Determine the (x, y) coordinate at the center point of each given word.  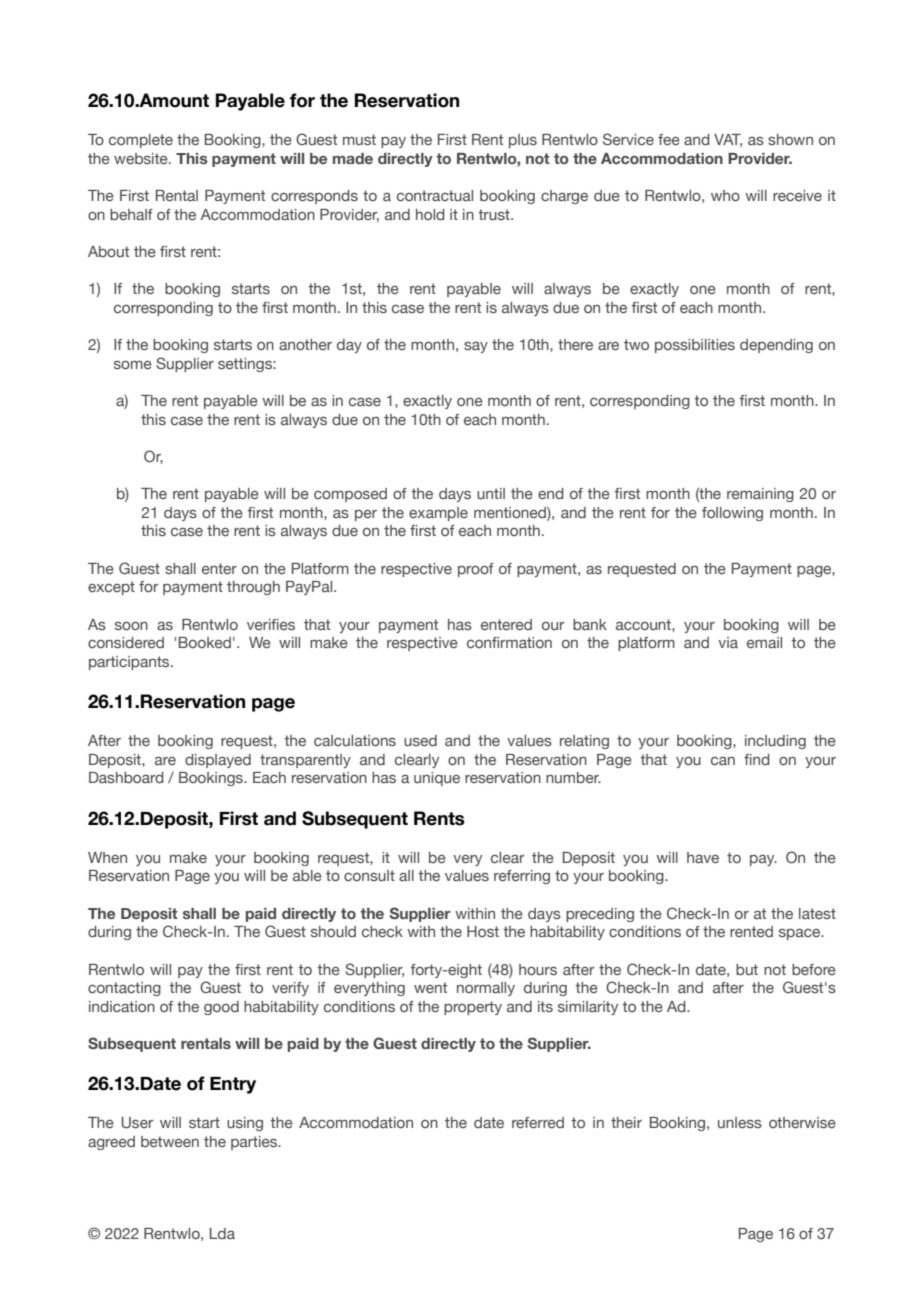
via (728, 642)
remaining (760, 495)
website (142, 158)
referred (538, 1122)
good (221, 1008)
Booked (205, 642)
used (420, 740)
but (747, 969)
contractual (435, 195)
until (491, 493)
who (725, 195)
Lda (222, 1233)
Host (483, 931)
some (133, 365)
